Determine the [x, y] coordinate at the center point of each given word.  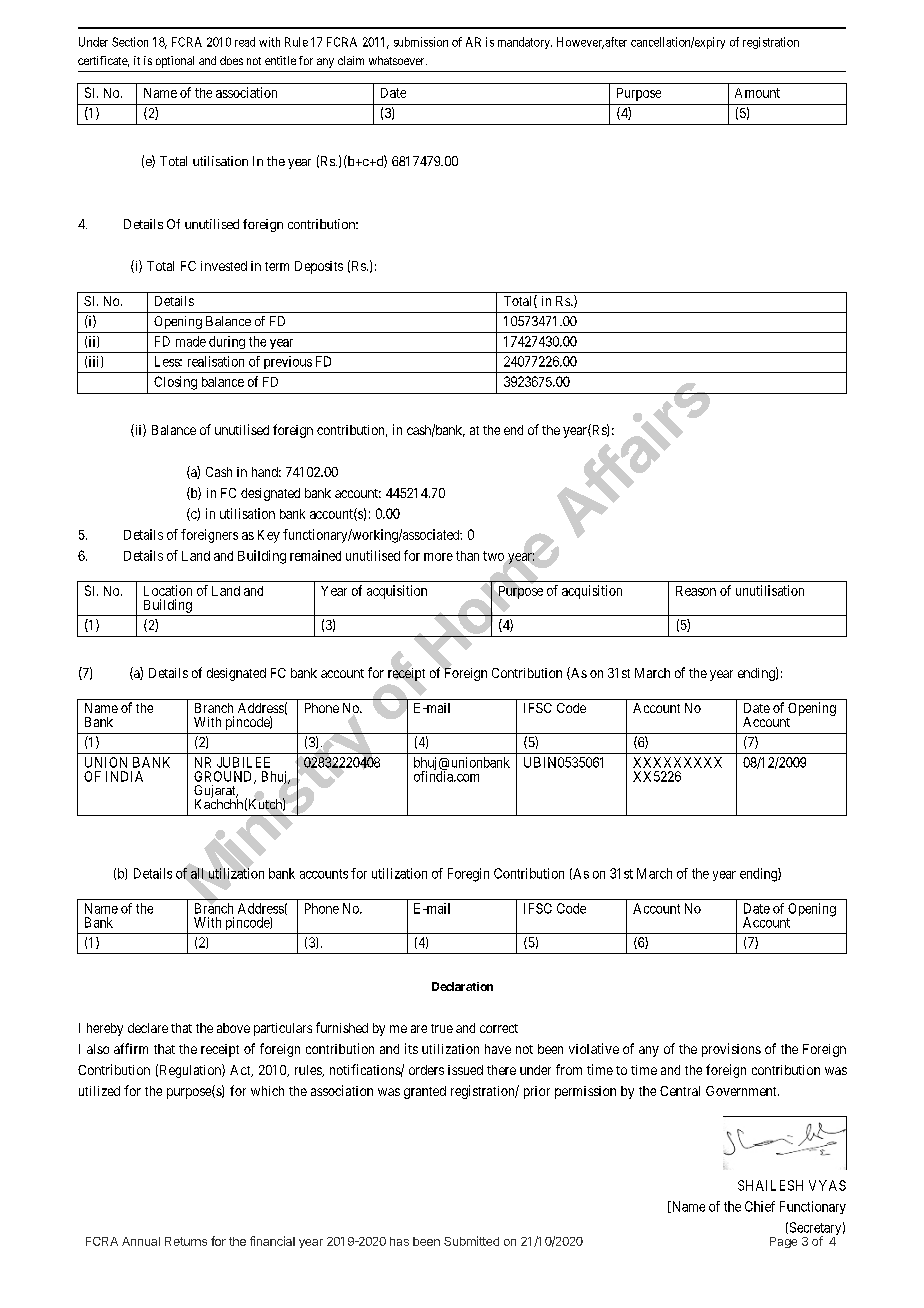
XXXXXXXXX [677, 762]
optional [175, 62]
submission [421, 42]
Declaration [462, 986]
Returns [186, 1241]
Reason [696, 591]
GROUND [224, 777]
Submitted [471, 1241]
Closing [175, 383]
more [438, 557]
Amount [757, 93]
